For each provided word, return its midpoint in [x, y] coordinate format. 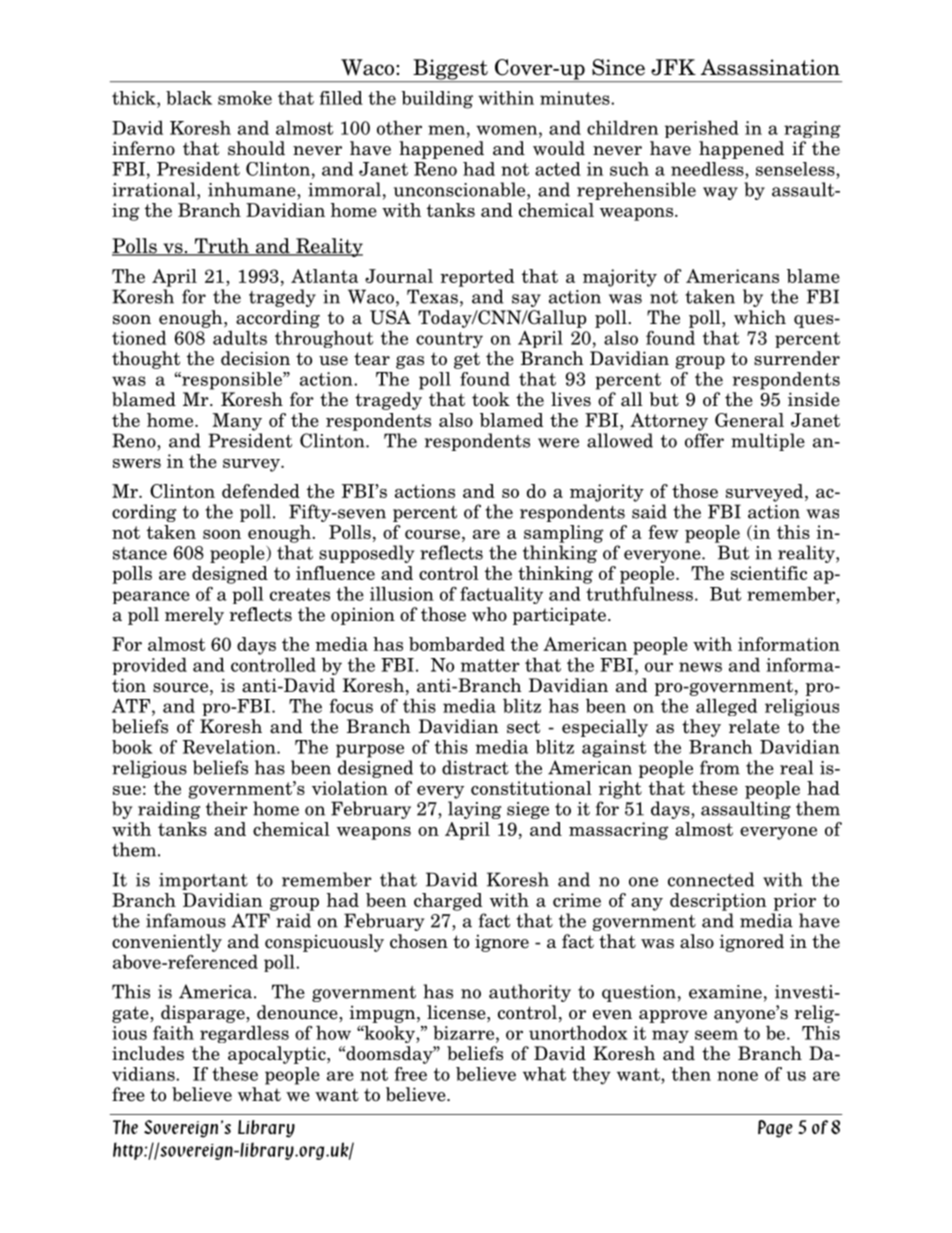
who [489, 614]
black [189, 98]
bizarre [465, 1032]
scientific [769, 573]
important [203, 881]
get [467, 360]
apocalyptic [278, 1055]
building [437, 100]
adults [240, 337]
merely [194, 616]
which [760, 317]
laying [474, 810]
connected [711, 879]
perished [702, 129]
